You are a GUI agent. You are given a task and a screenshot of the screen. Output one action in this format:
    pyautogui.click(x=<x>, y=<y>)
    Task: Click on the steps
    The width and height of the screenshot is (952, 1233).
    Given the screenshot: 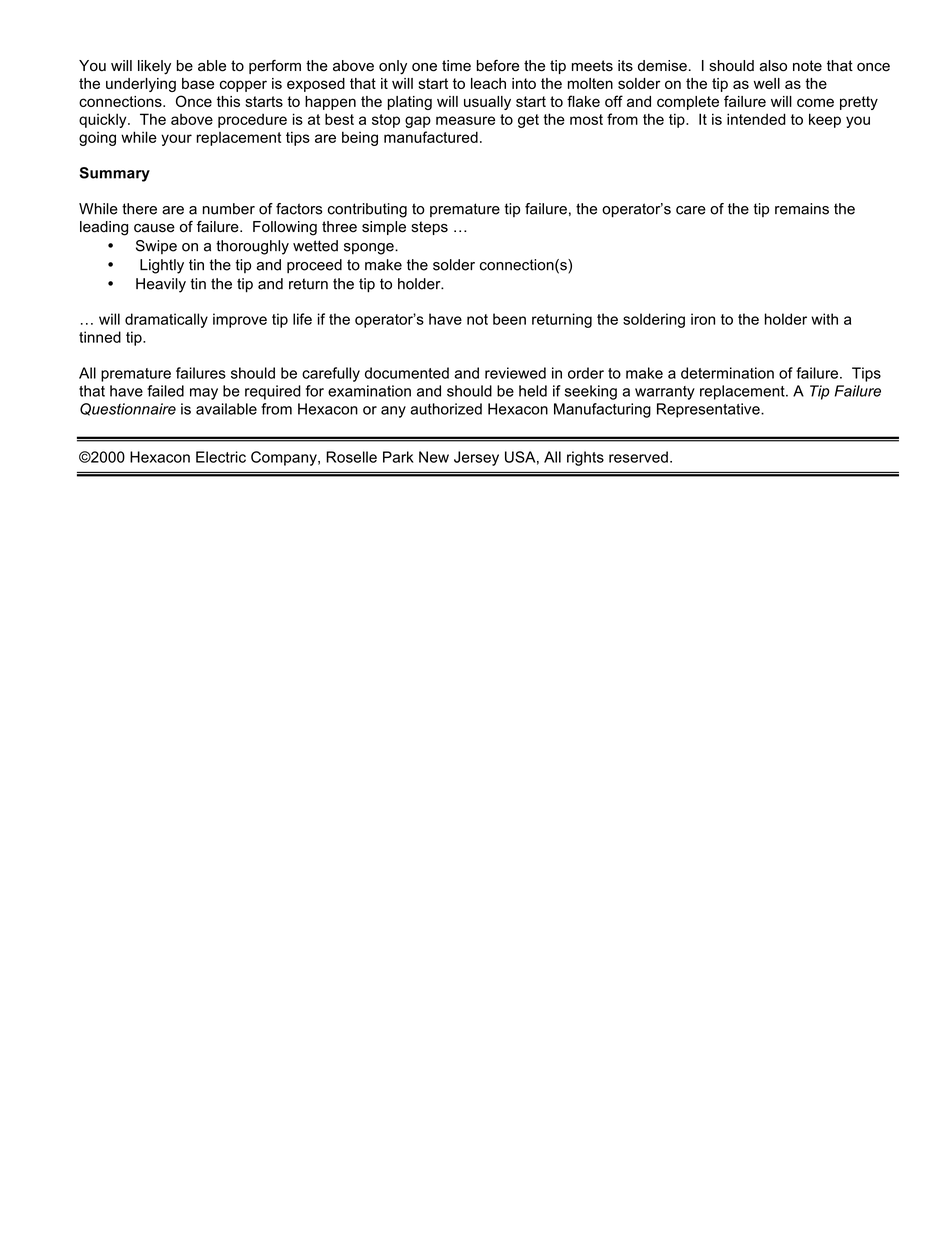 What is the action you would take?
    pyautogui.click(x=429, y=228)
